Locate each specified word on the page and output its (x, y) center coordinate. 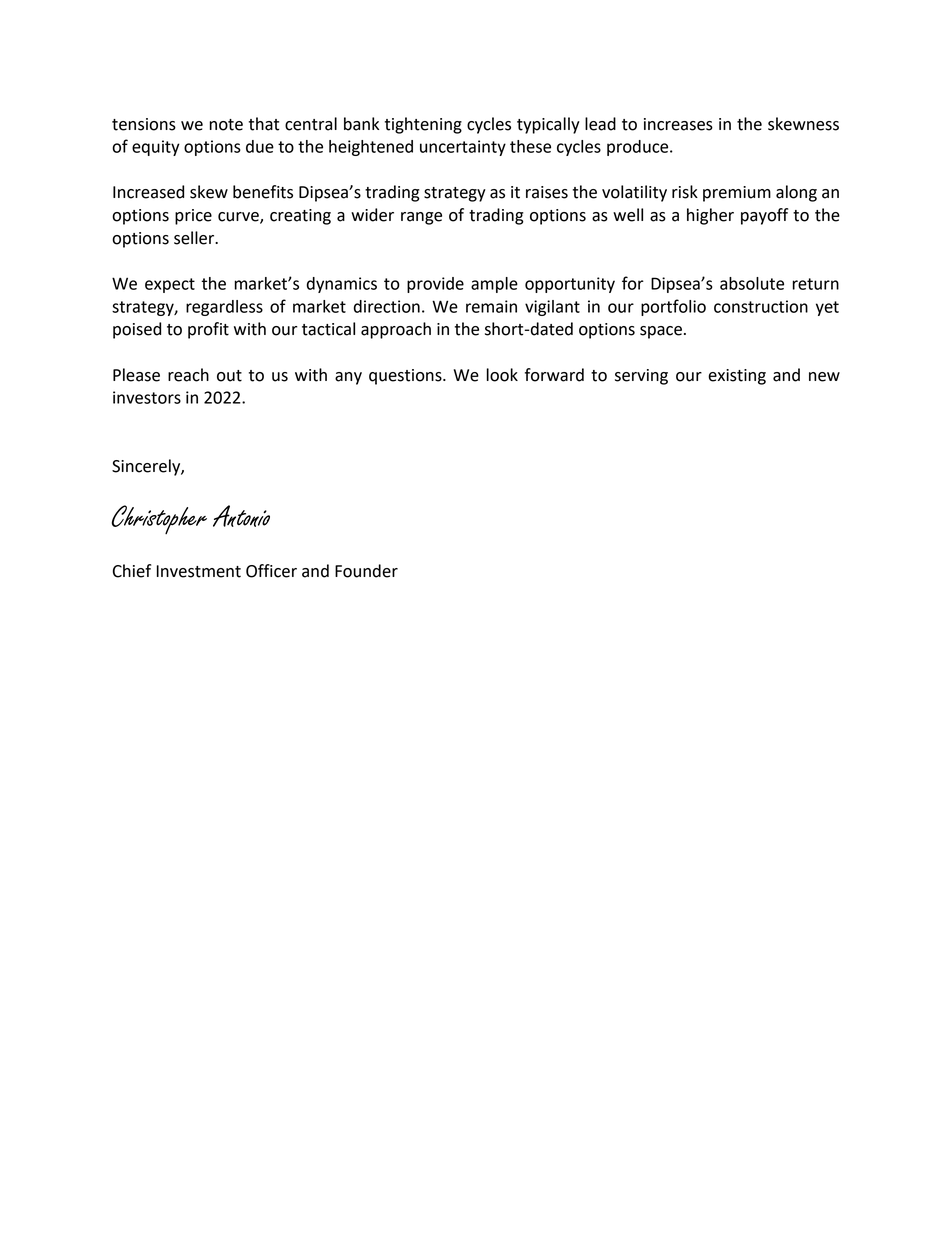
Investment (199, 571)
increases (678, 124)
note (226, 125)
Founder (366, 571)
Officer (271, 571)
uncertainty (463, 148)
